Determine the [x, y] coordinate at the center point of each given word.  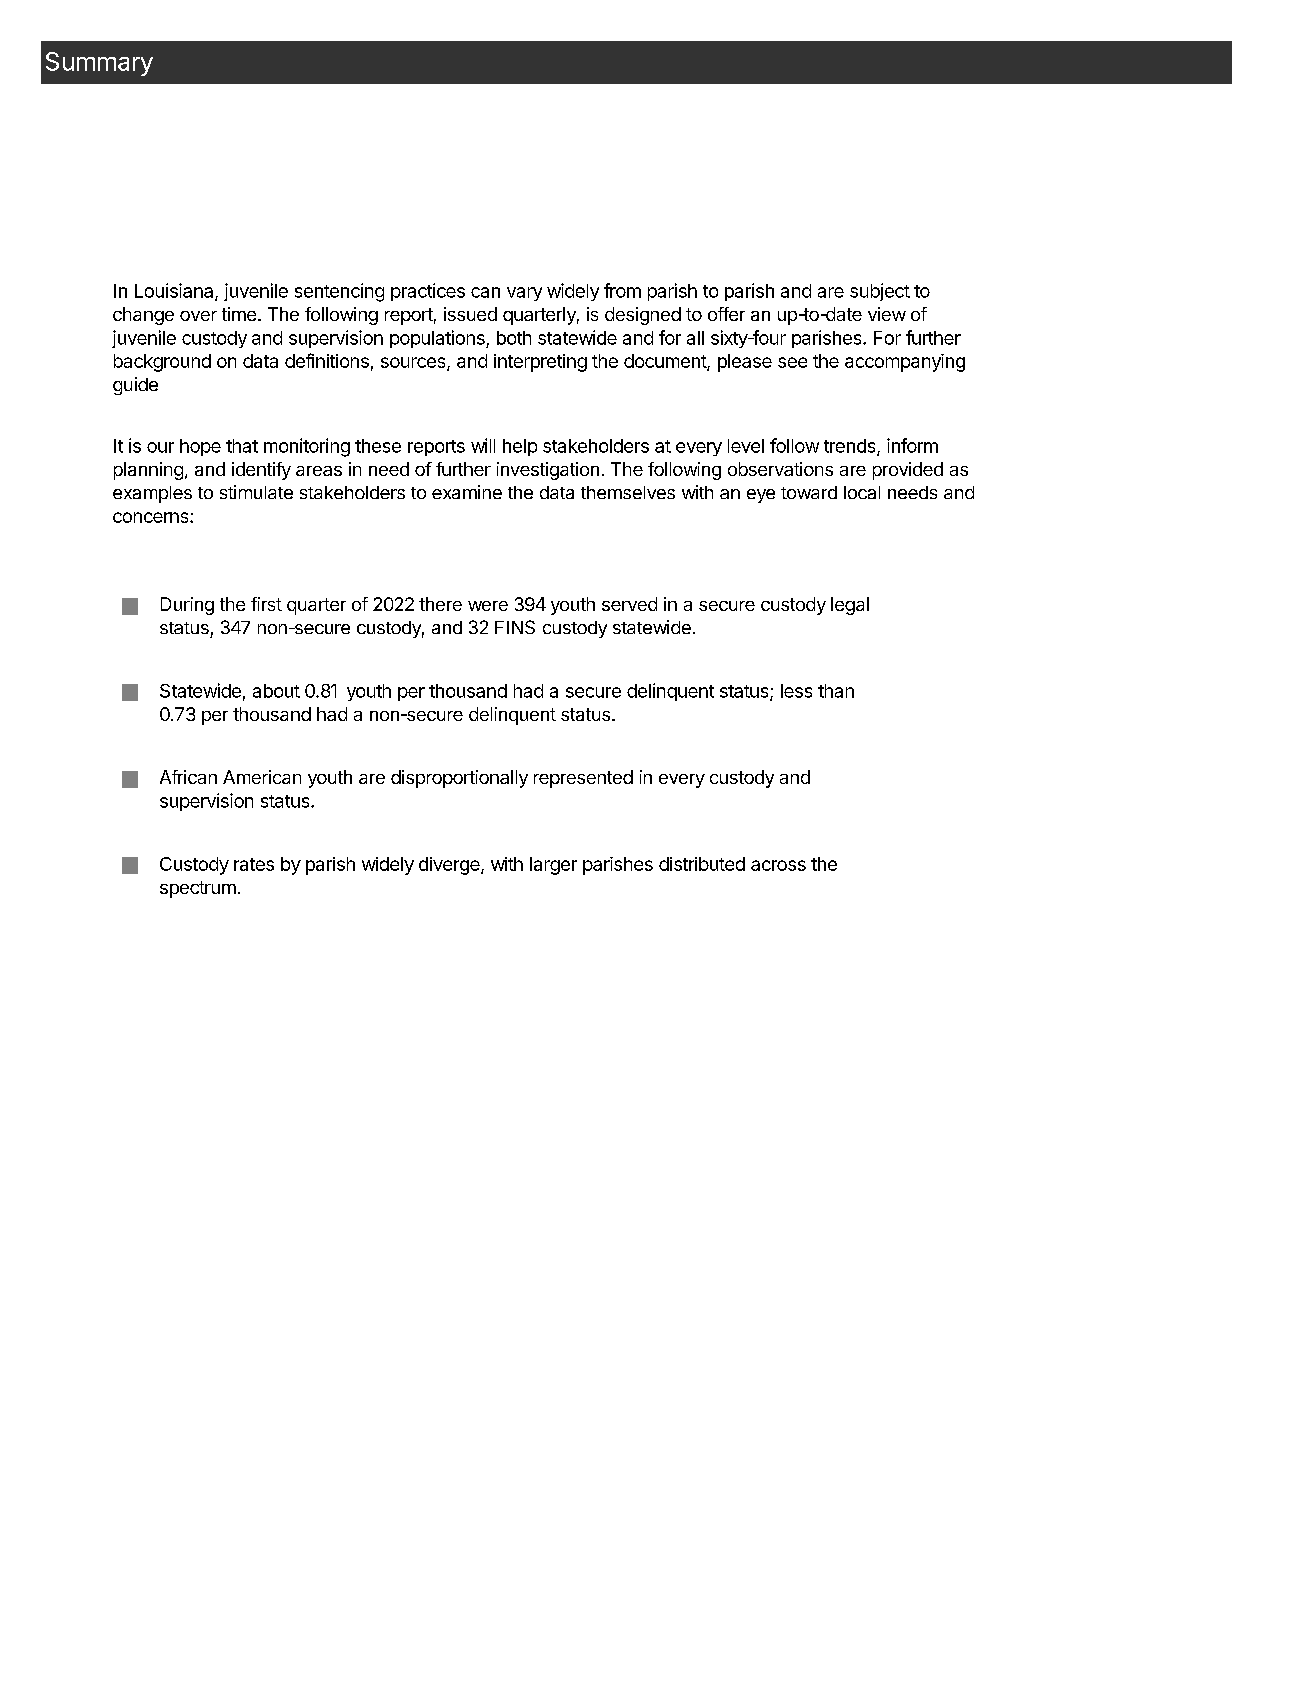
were [488, 606]
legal [850, 606]
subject [880, 292]
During [187, 606]
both [514, 338]
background [162, 363]
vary [524, 294]
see [792, 362]
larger [553, 866]
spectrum [198, 889]
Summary [99, 64]
